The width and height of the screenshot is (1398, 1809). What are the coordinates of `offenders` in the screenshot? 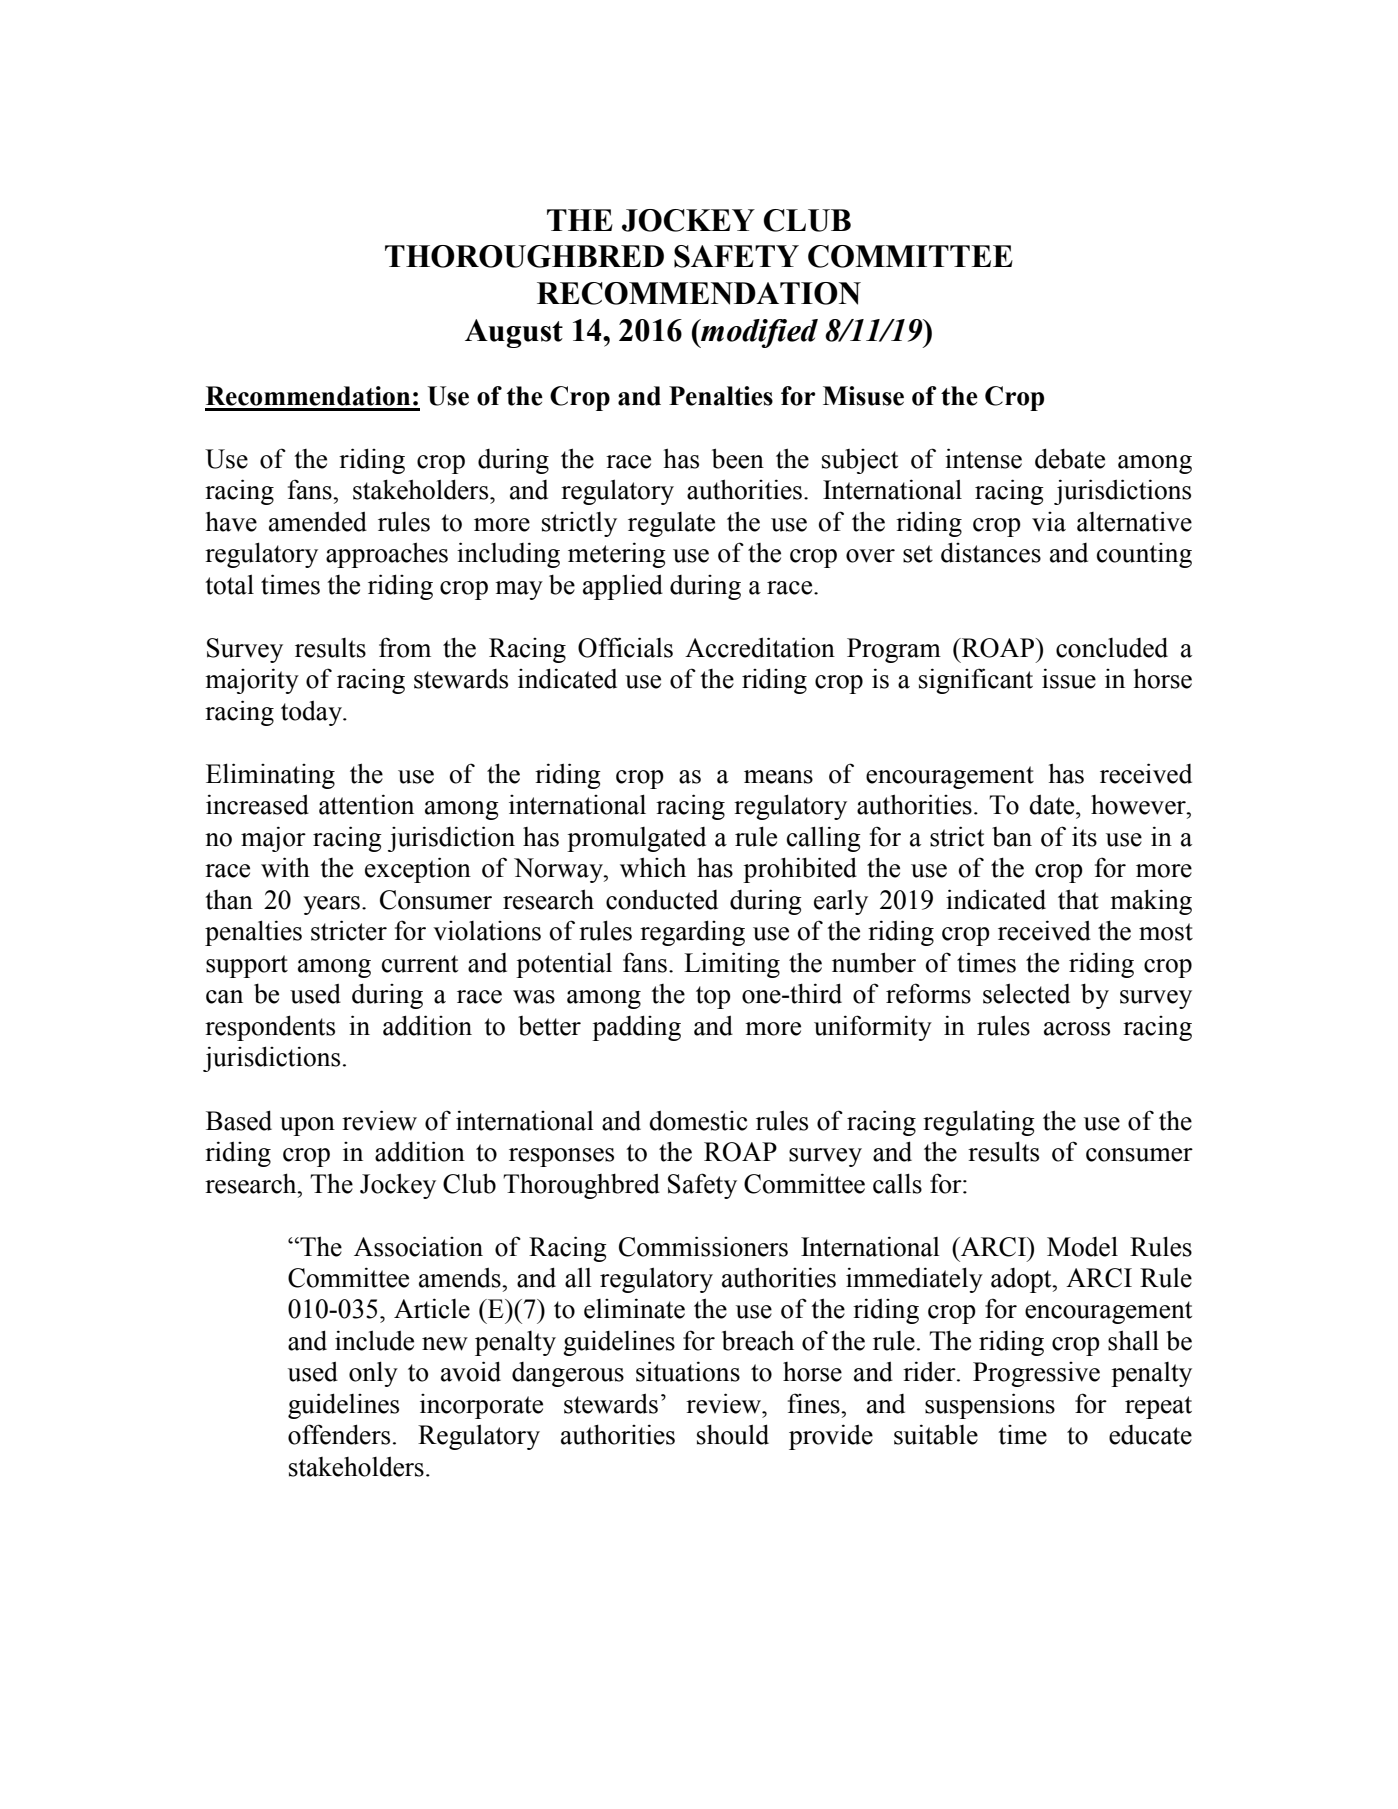 It's located at (339, 1434).
